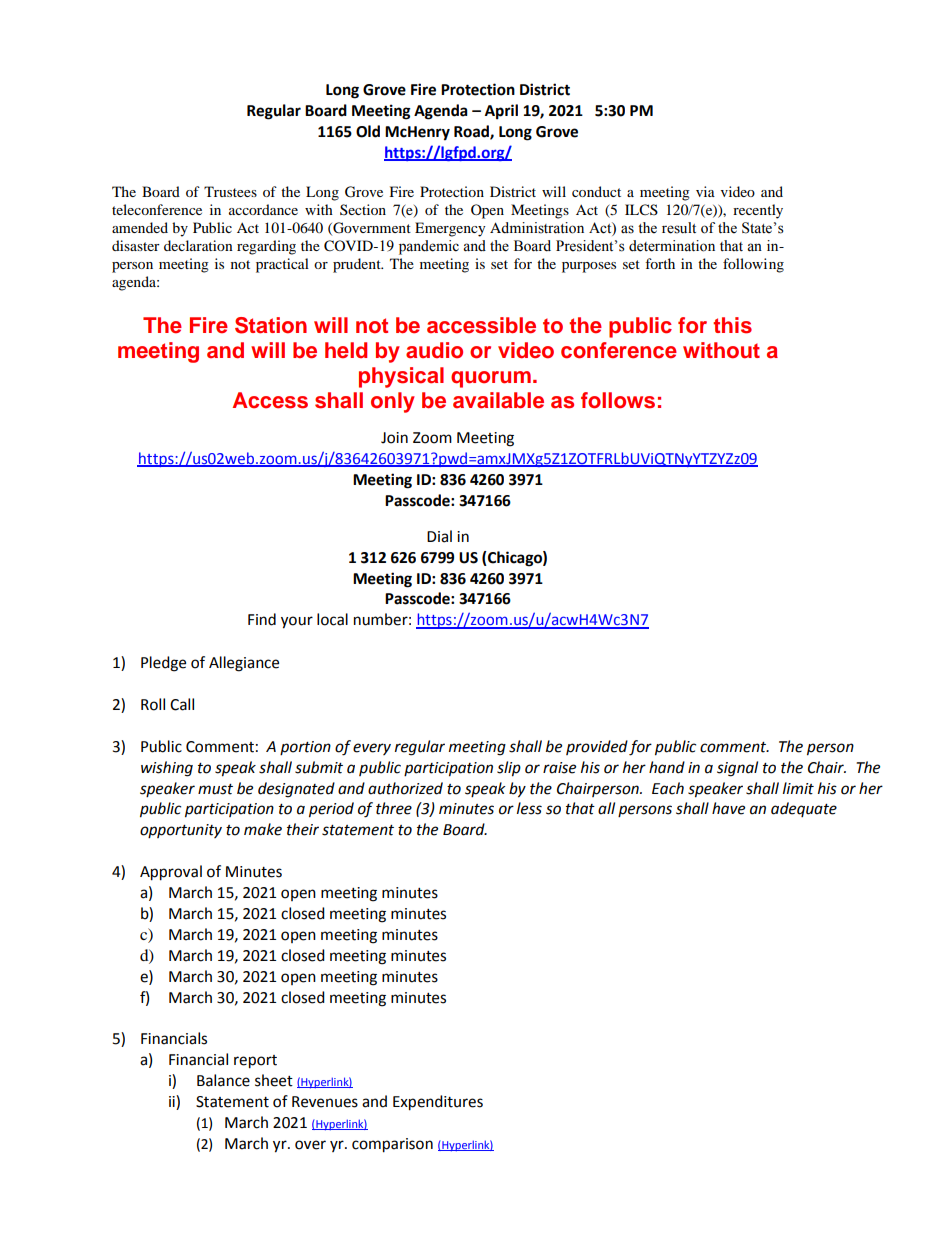 This document has height=1233, width=952. What do you see at coordinates (392, 1145) in the document?
I see `comparison` at bounding box center [392, 1145].
